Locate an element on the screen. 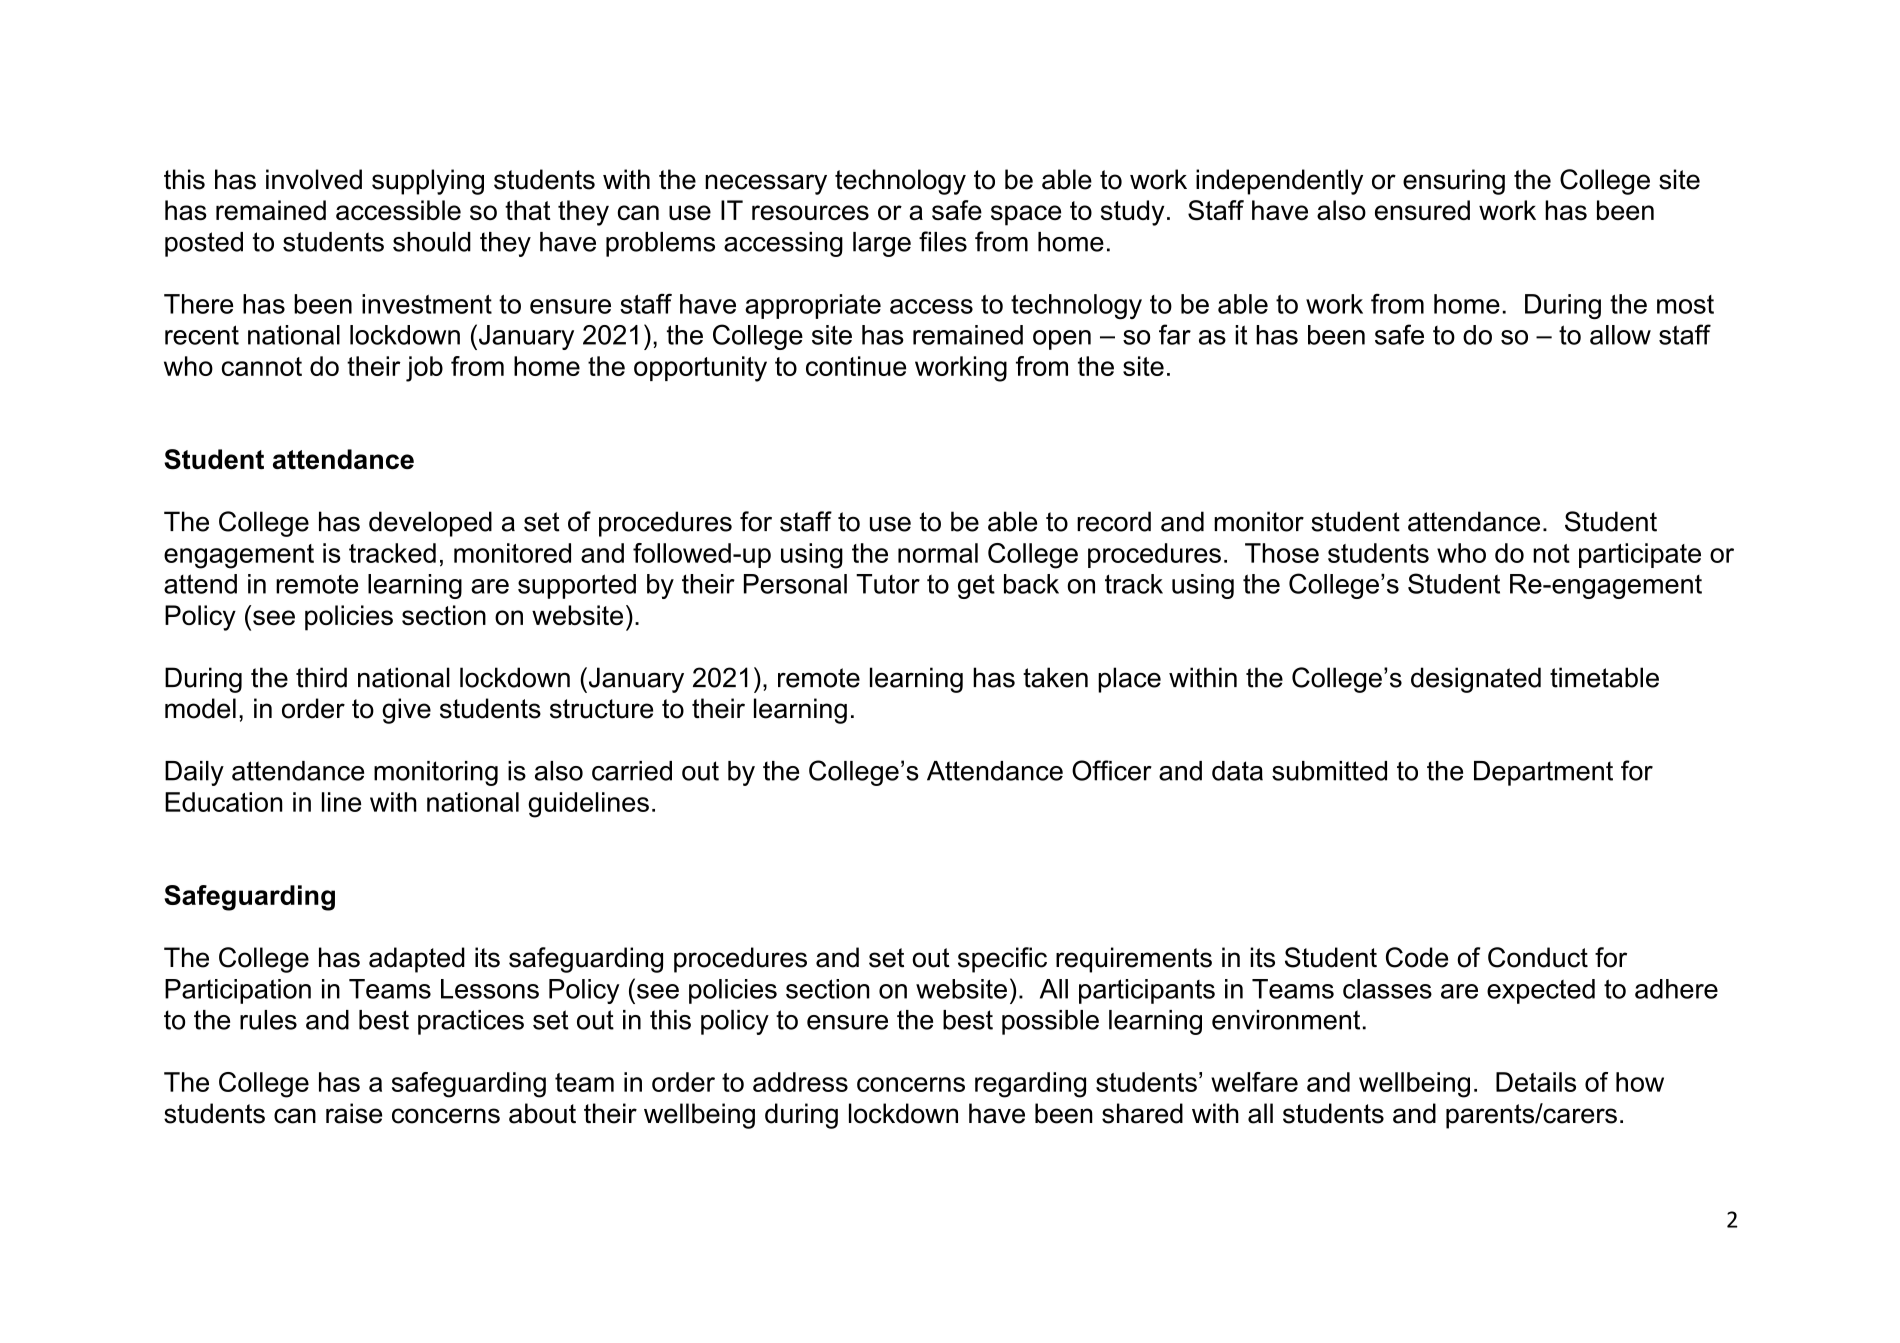 This screenshot has height=1343, width=1900. supplying is located at coordinates (428, 182).
